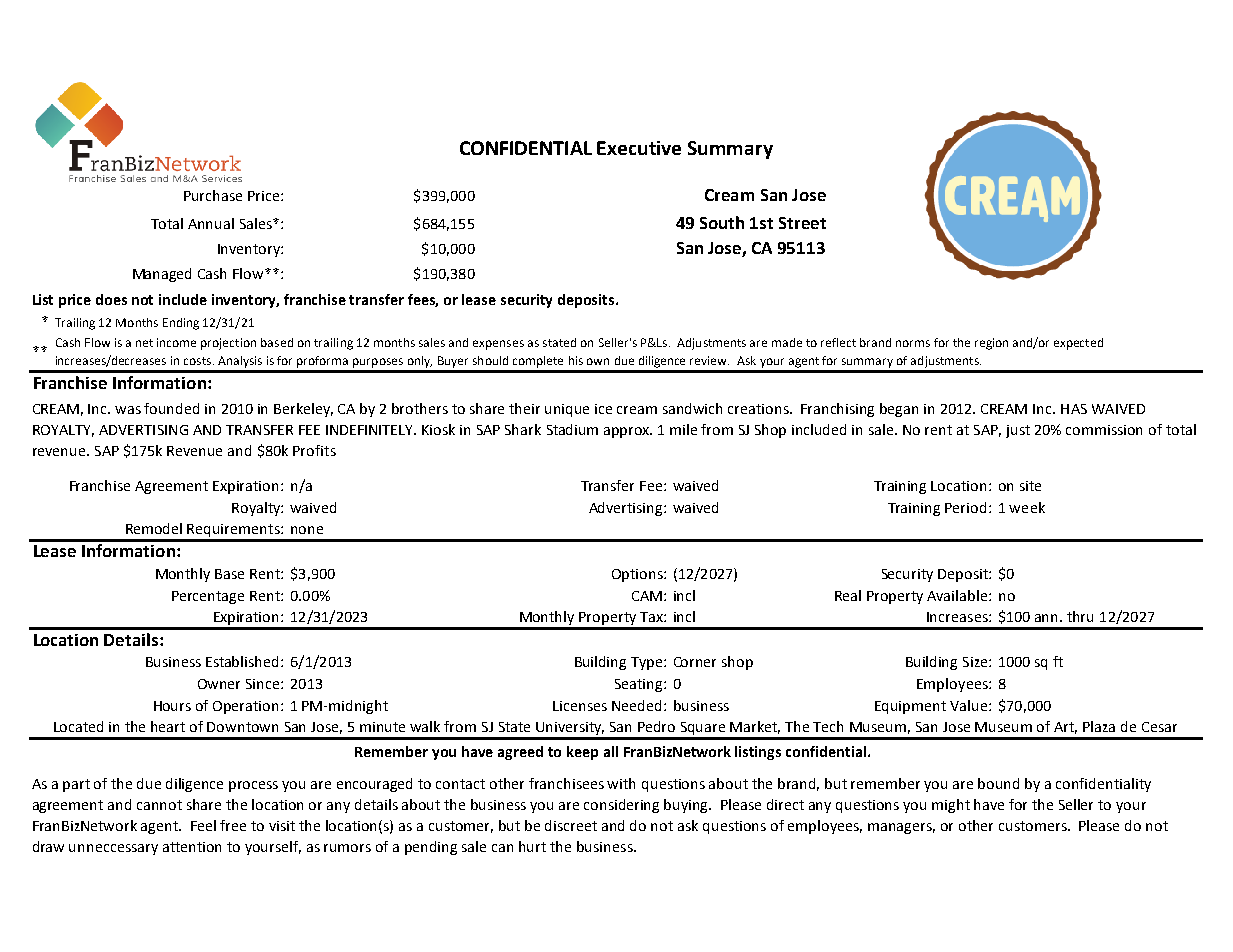  What do you see at coordinates (639, 148) in the screenshot?
I see `Executive` at bounding box center [639, 148].
